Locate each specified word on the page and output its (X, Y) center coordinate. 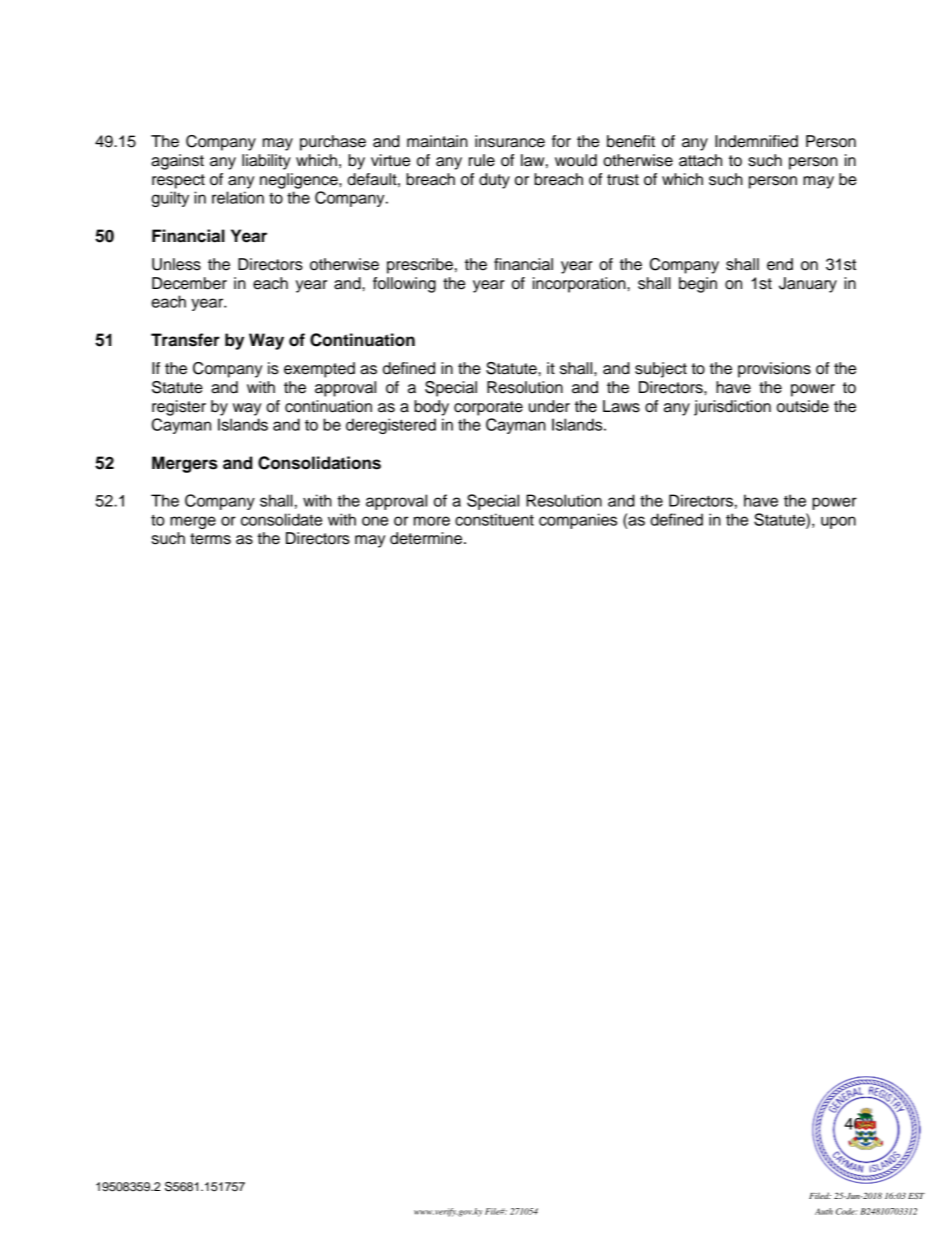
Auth (824, 1211)
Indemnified (756, 141)
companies (578, 521)
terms (210, 539)
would (576, 160)
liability (266, 162)
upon (838, 522)
